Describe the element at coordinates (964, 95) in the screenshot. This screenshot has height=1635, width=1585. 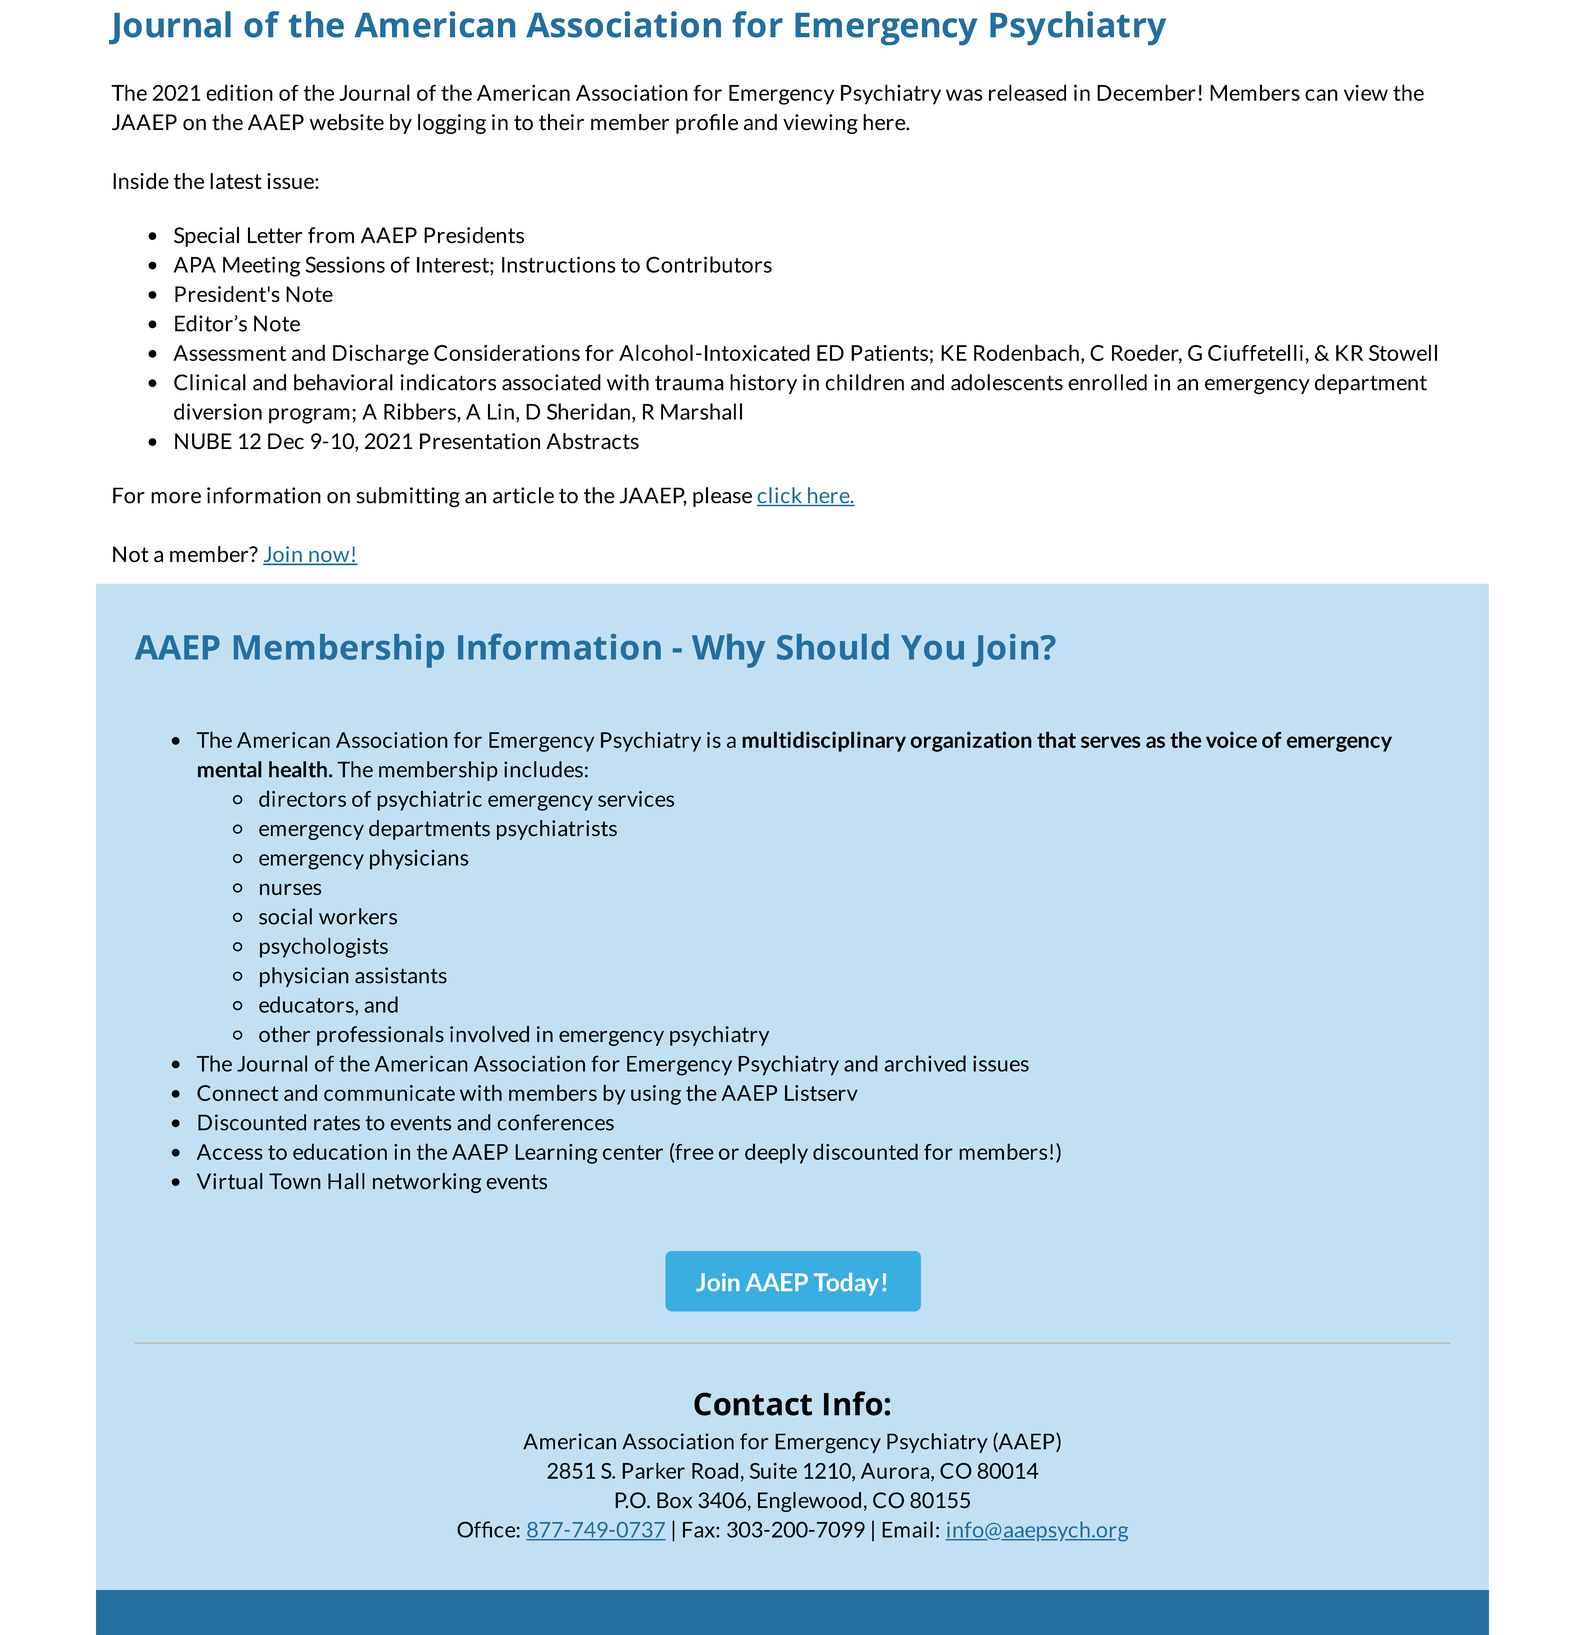
I see `was` at that location.
